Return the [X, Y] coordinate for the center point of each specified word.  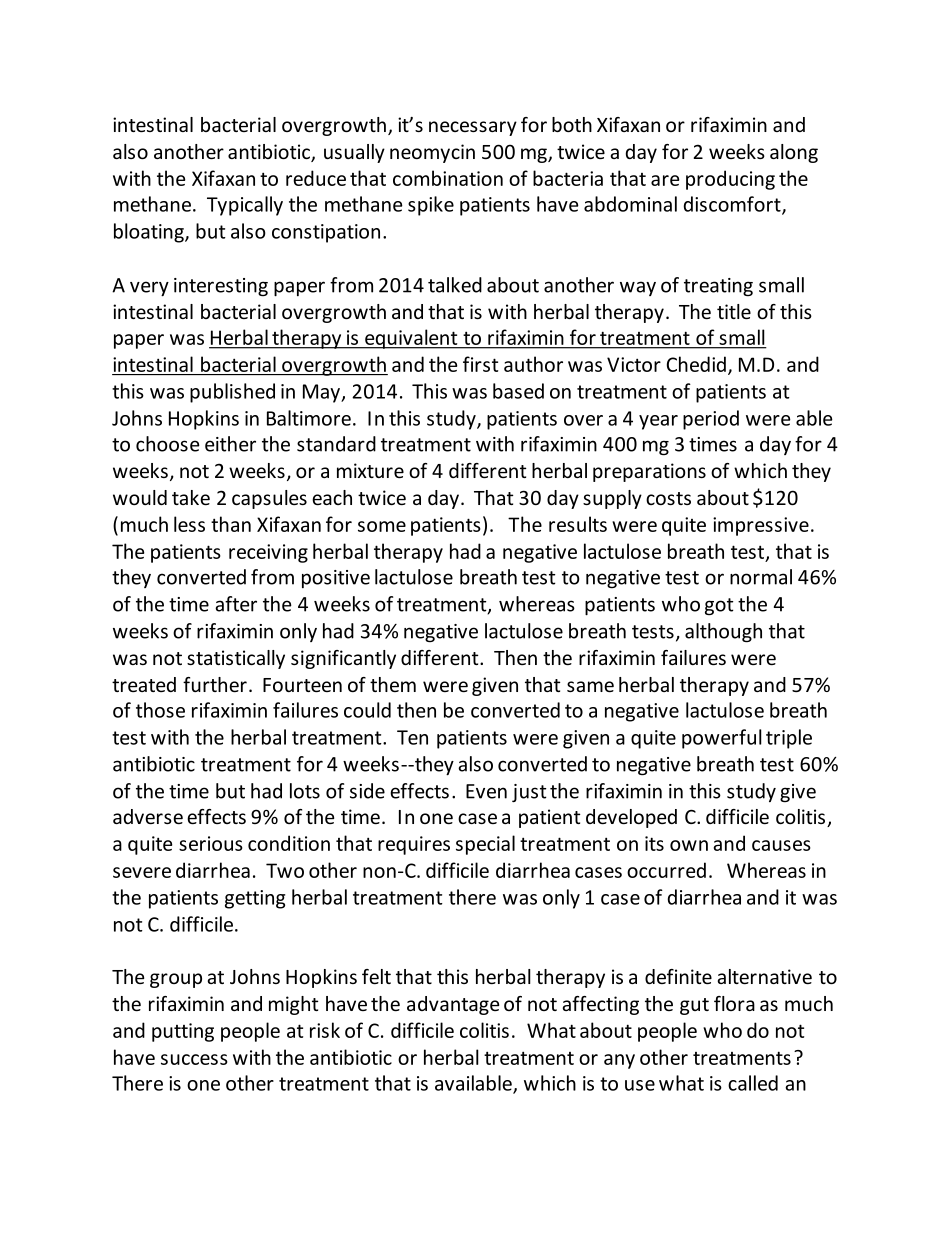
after [236, 604]
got [719, 606]
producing [730, 180]
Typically [245, 206]
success [194, 1059]
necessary [473, 128]
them [393, 684]
